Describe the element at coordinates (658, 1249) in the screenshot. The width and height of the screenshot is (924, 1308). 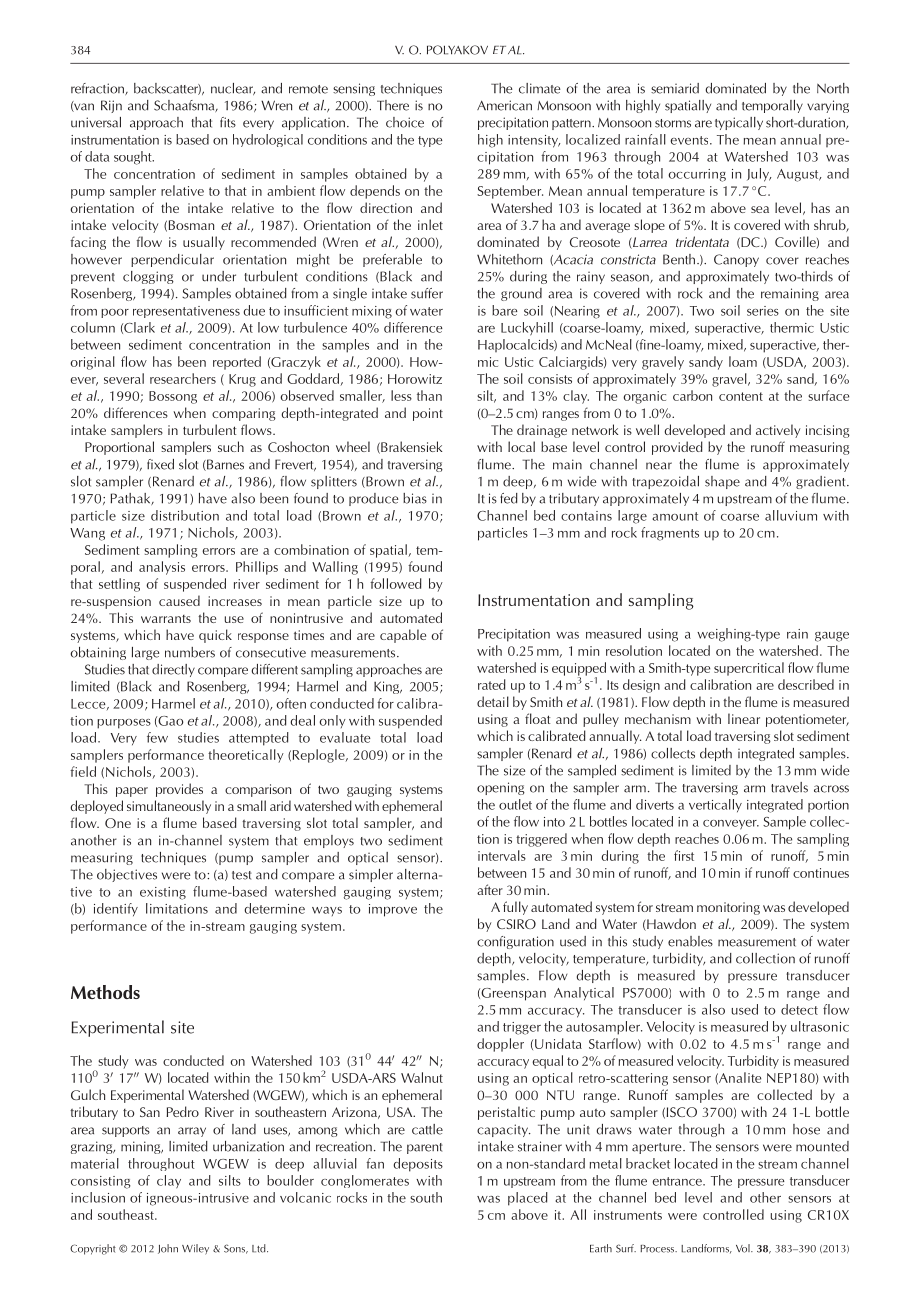
I see `Process` at that location.
